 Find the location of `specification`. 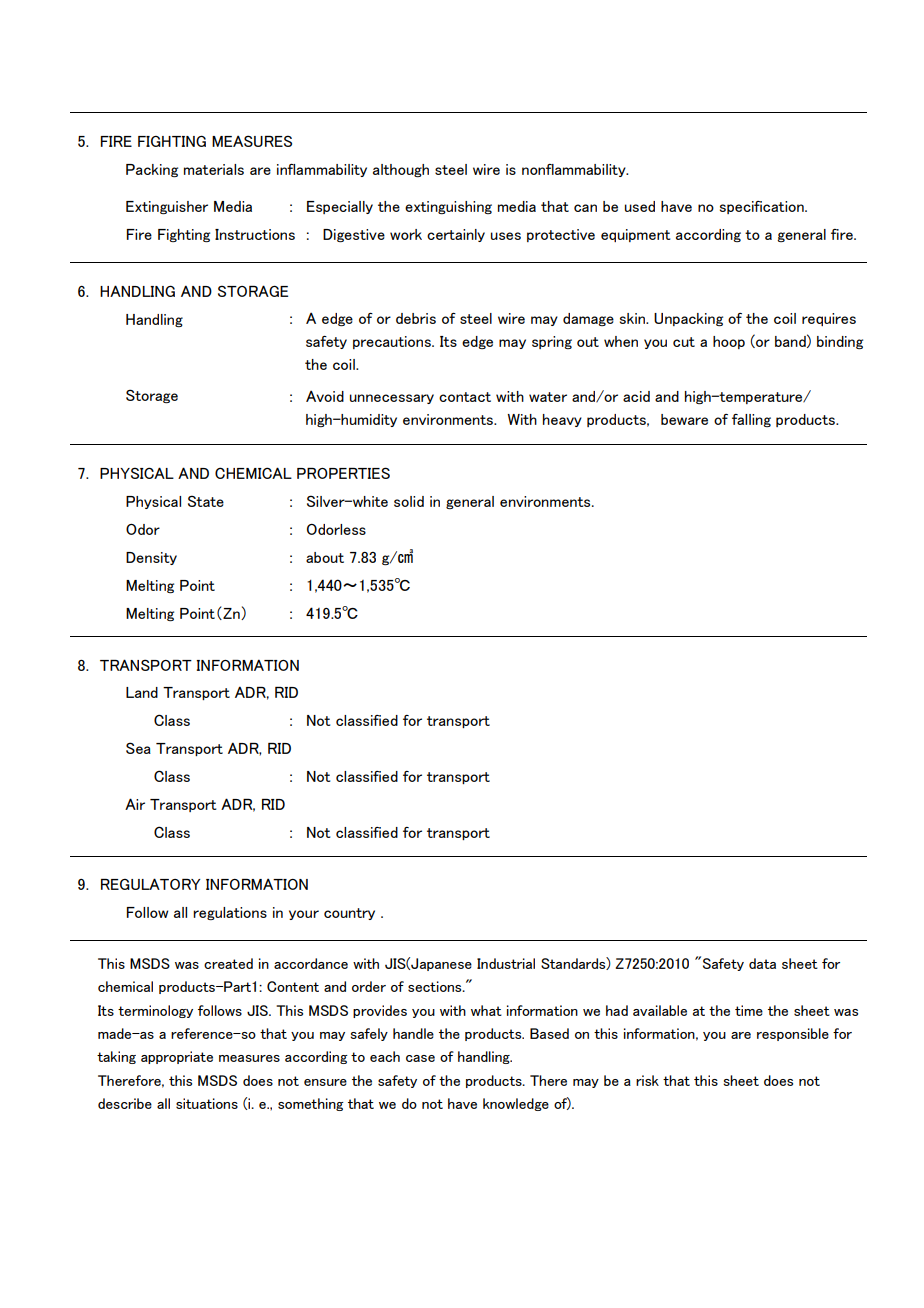

specification is located at coordinates (763, 207).
